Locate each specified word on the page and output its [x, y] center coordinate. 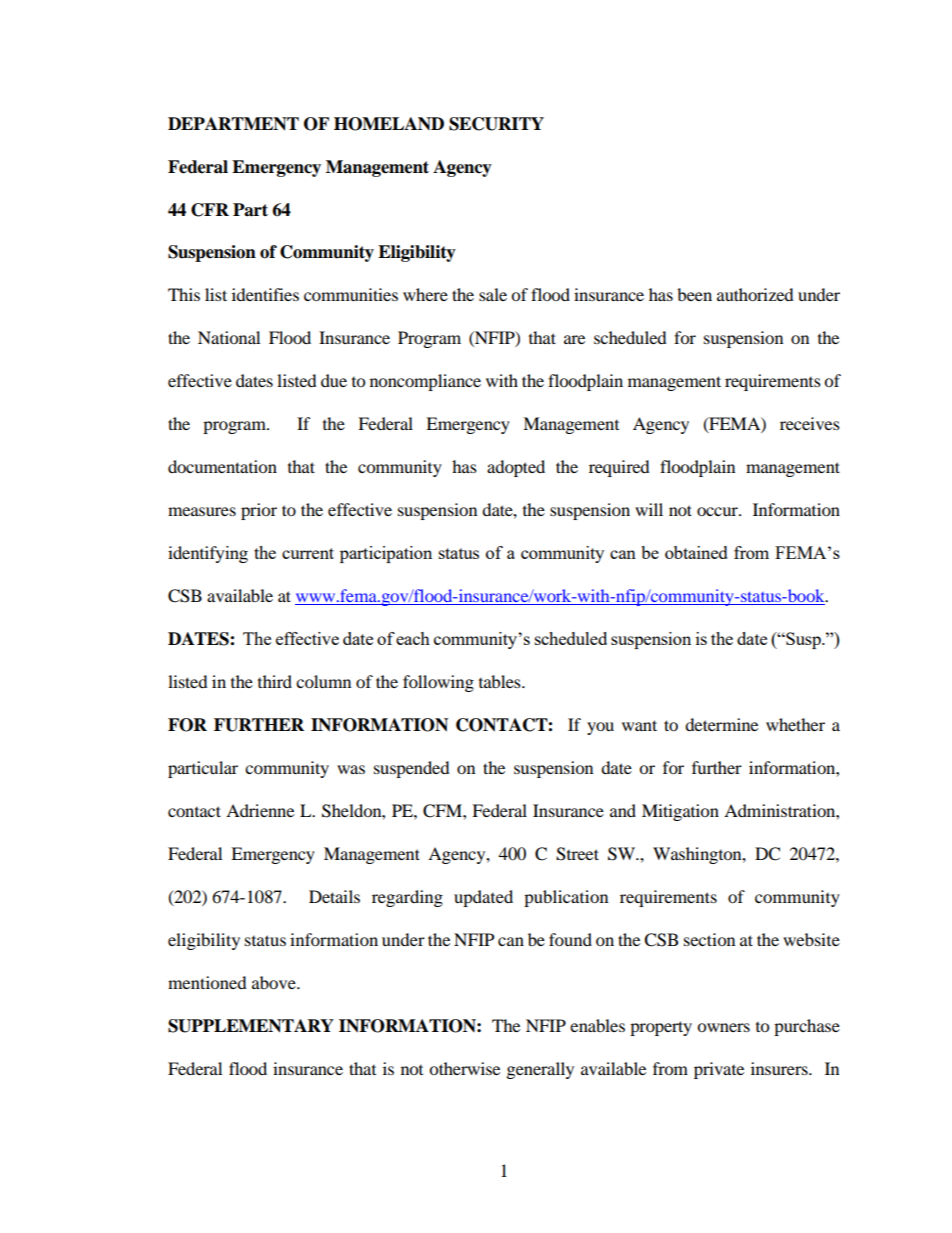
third [275, 681]
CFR [210, 210]
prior [259, 511]
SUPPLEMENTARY [251, 1026]
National [229, 337]
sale [493, 294]
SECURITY [496, 124]
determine [721, 724]
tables [501, 681]
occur [718, 511]
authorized [755, 294]
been [694, 294]
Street [577, 854]
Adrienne [260, 810]
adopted [516, 468]
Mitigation [680, 812]
